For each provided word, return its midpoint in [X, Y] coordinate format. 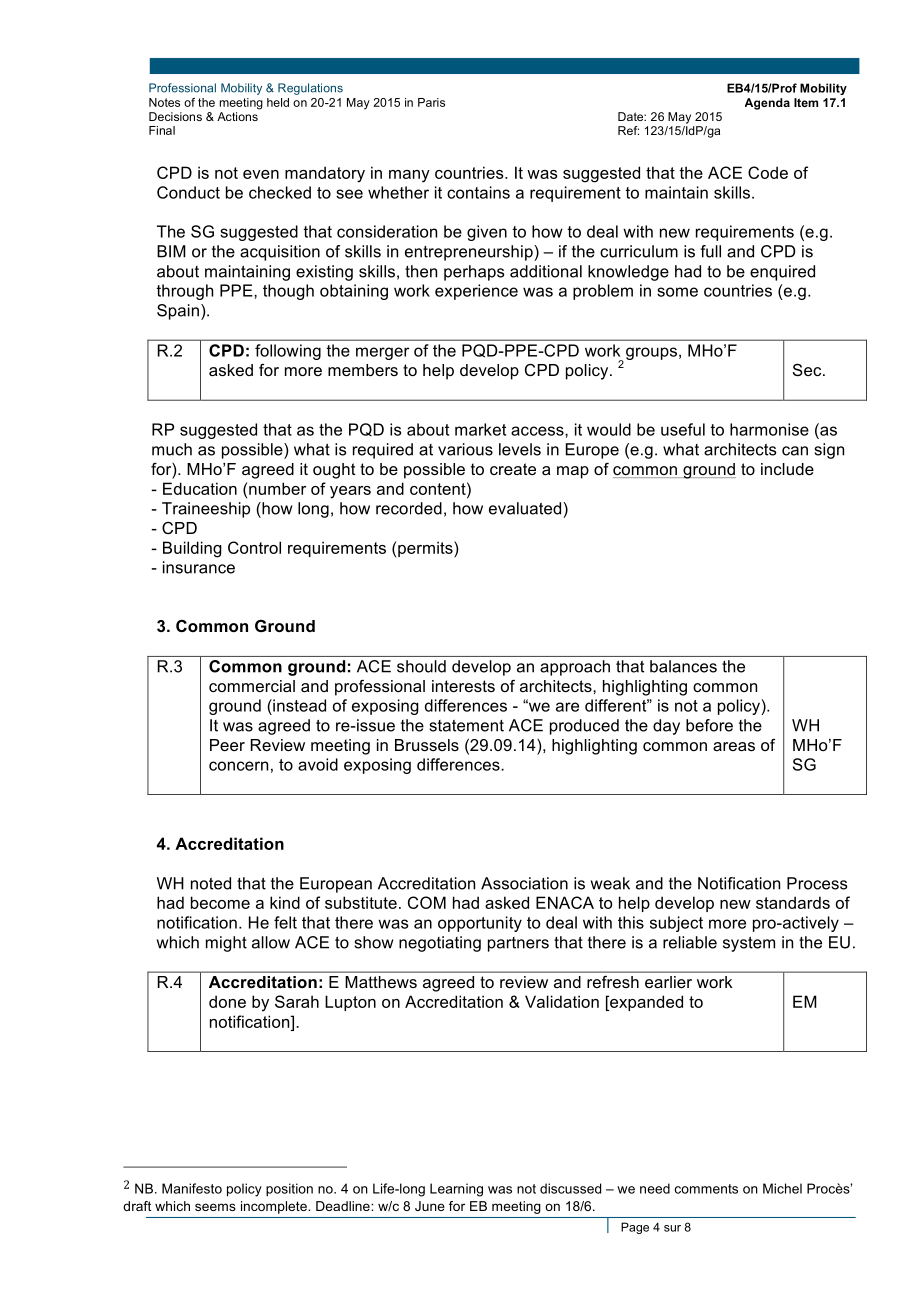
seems [215, 1207]
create [513, 469]
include [787, 469]
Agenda [767, 104]
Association [524, 883]
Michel [782, 1188]
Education [200, 488]
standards [793, 902]
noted [211, 883]
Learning [456, 1190]
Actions [237, 116]
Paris [431, 102]
